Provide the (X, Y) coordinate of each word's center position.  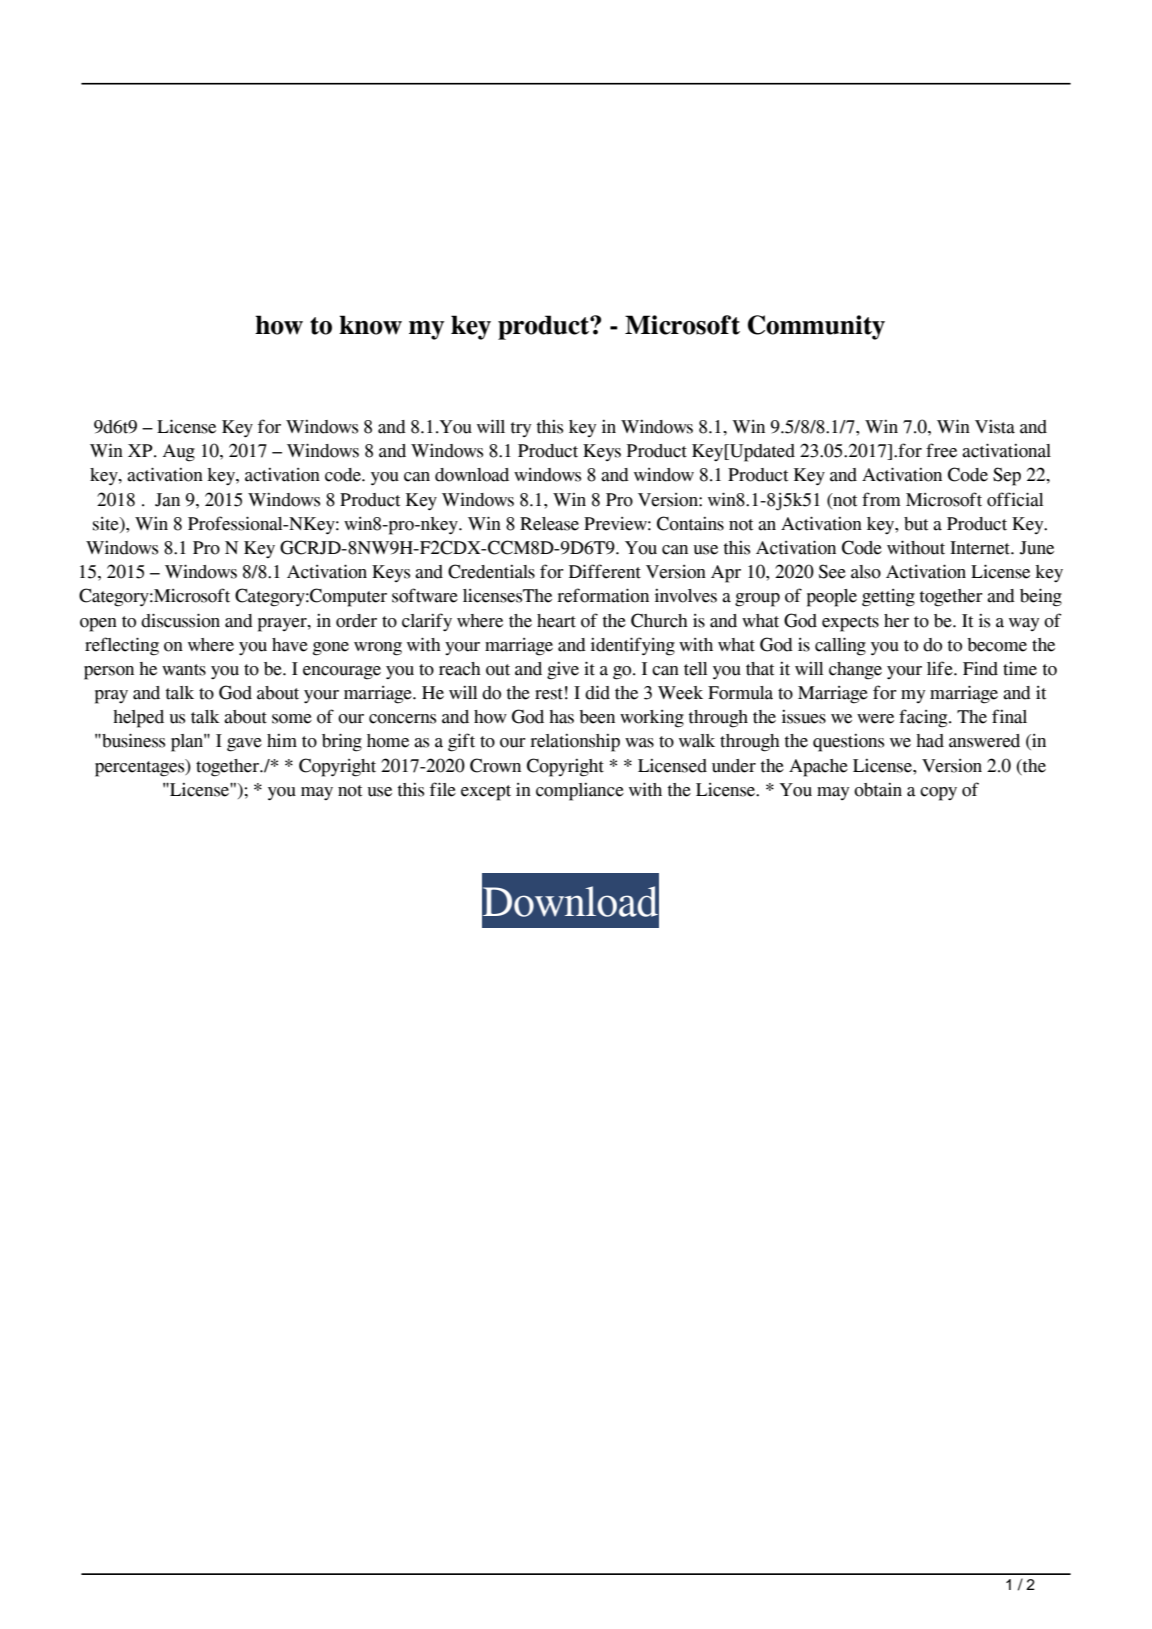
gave (244, 745)
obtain (878, 790)
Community (816, 327)
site (107, 524)
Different (605, 571)
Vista (995, 427)
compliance (580, 792)
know (370, 325)
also (866, 572)
